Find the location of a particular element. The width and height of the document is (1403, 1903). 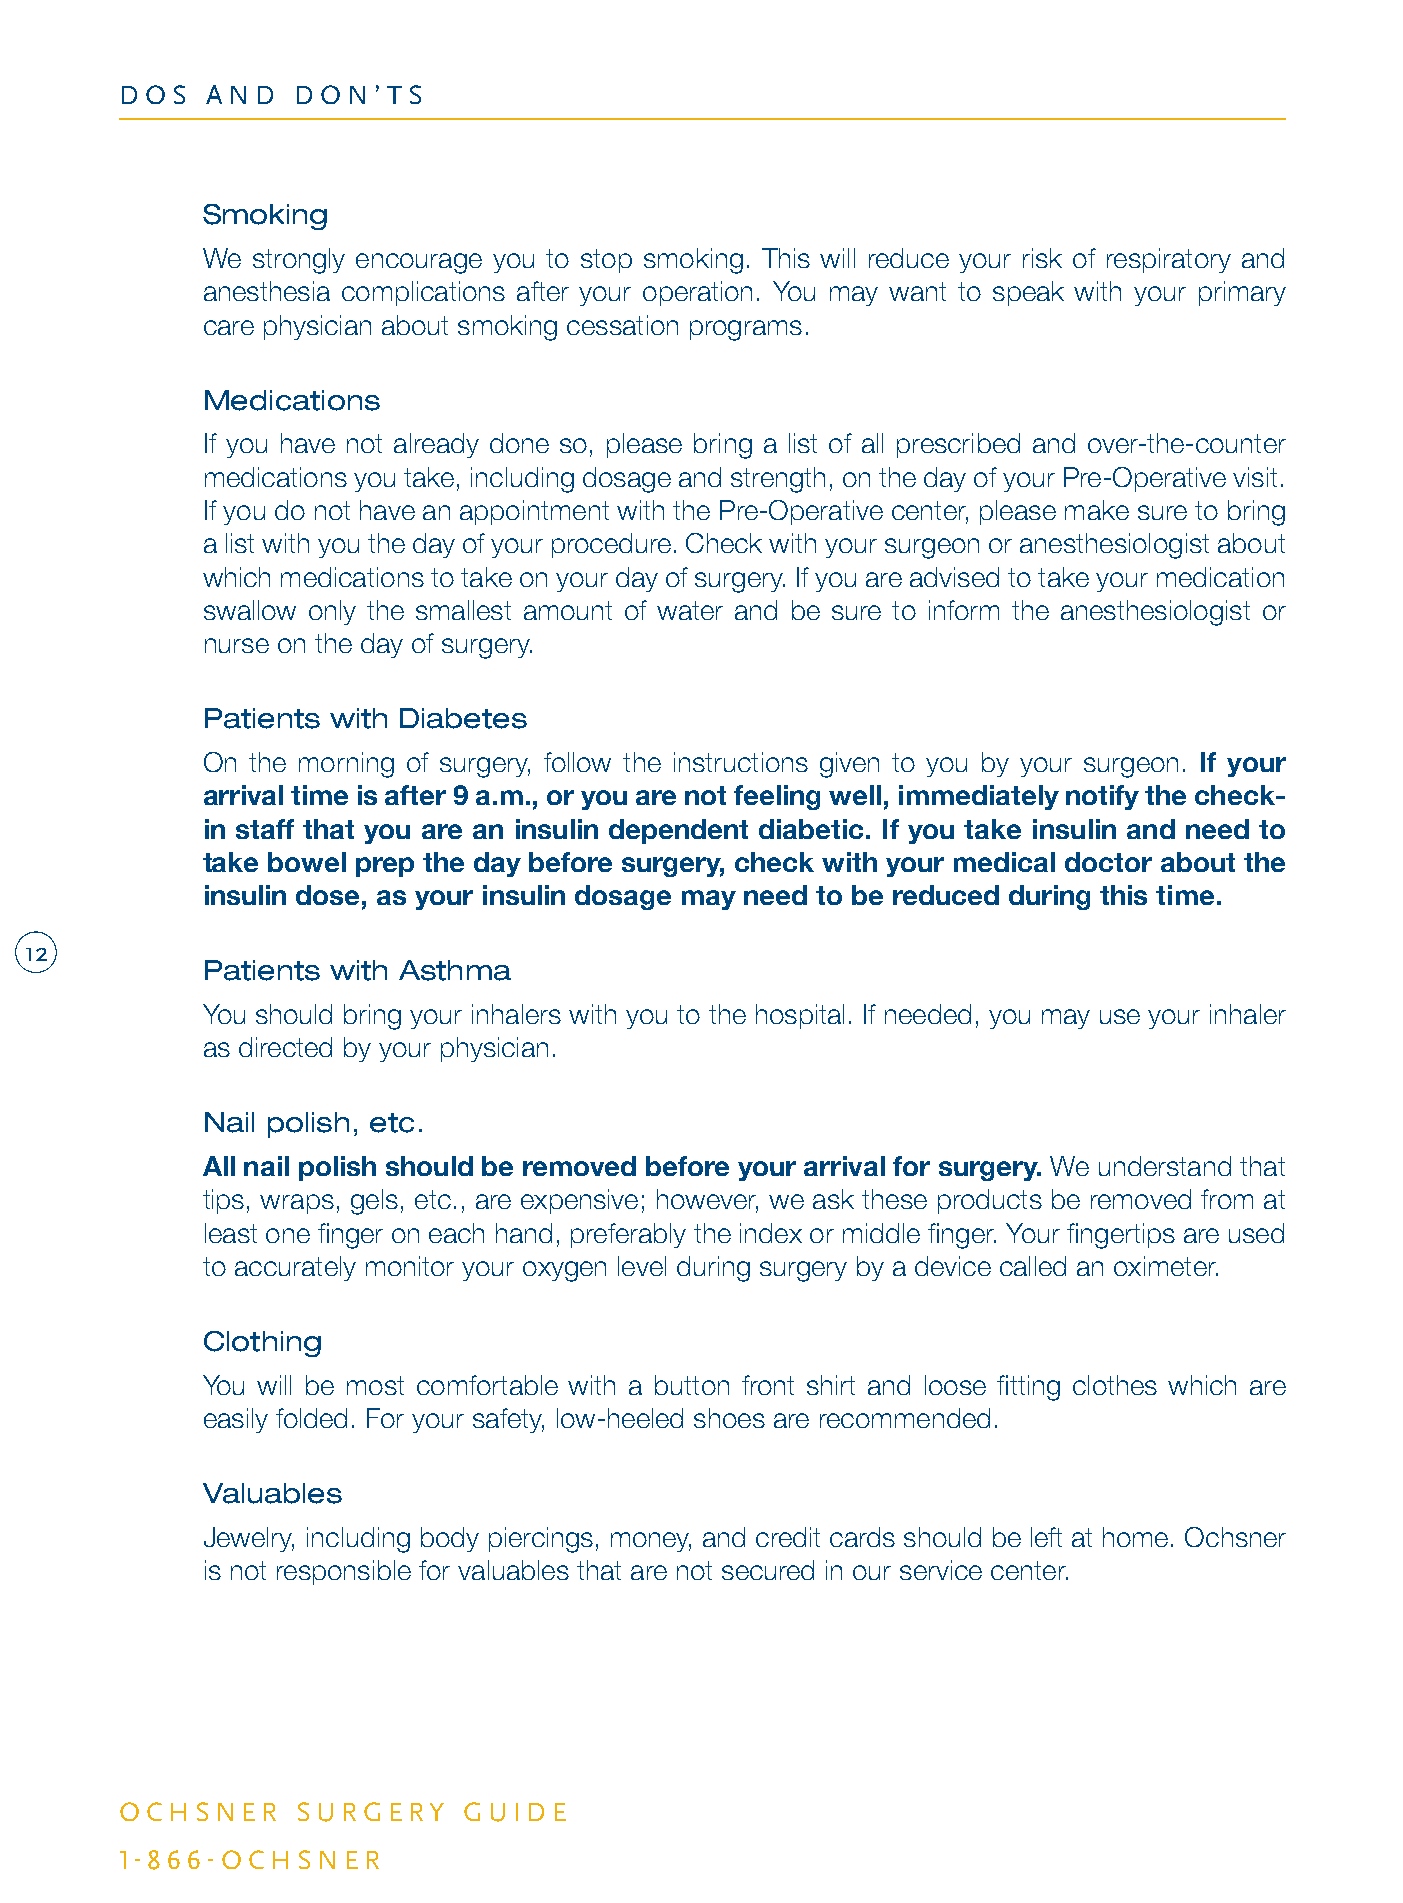

respiratory is located at coordinates (1169, 260).
